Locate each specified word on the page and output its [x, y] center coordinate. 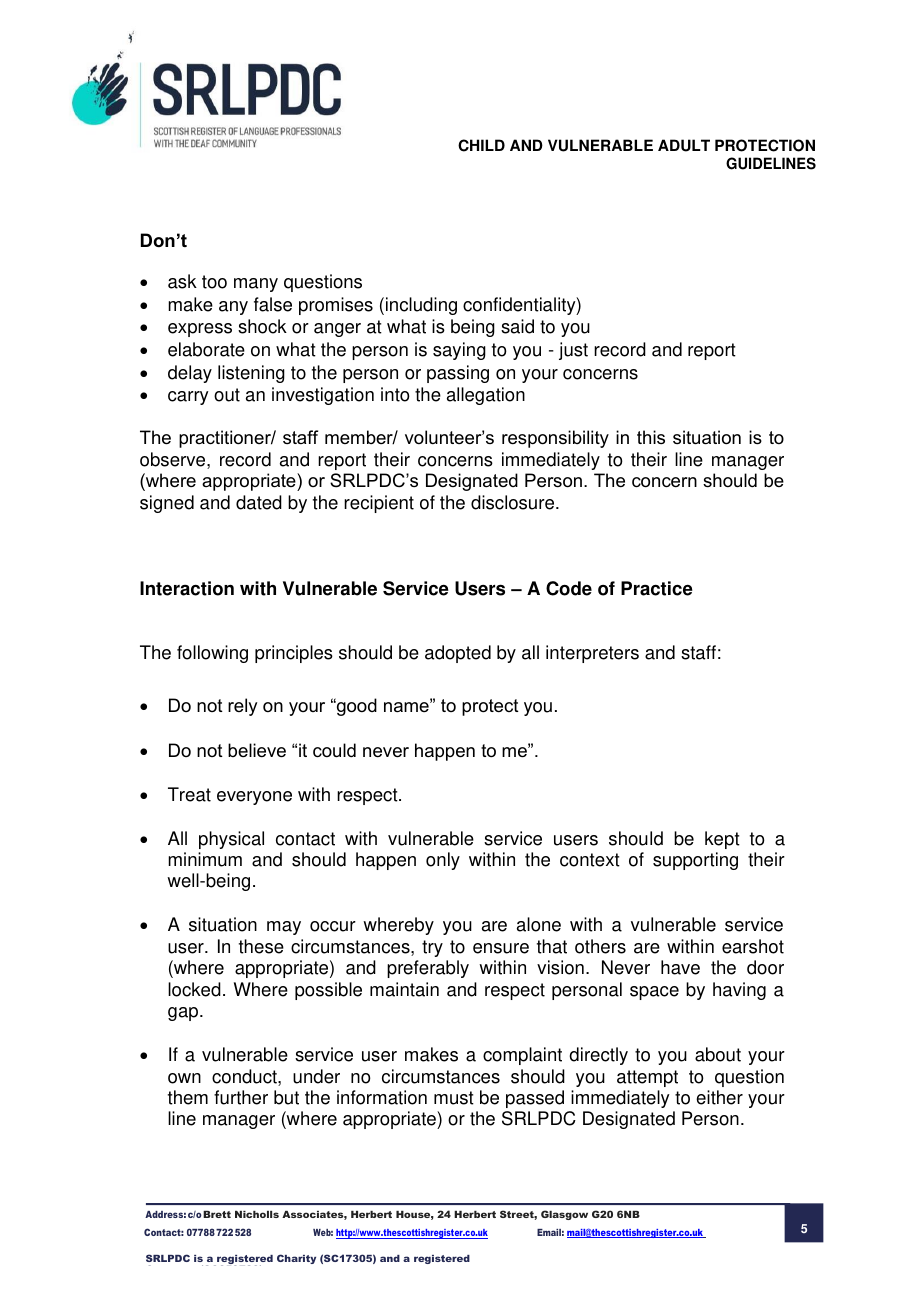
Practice [657, 588]
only [443, 861]
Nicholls [257, 1214]
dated [259, 502]
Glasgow [564, 1215]
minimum [205, 859]
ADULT [684, 145]
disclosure [514, 502]
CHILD [481, 145]
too [214, 282]
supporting [695, 861]
